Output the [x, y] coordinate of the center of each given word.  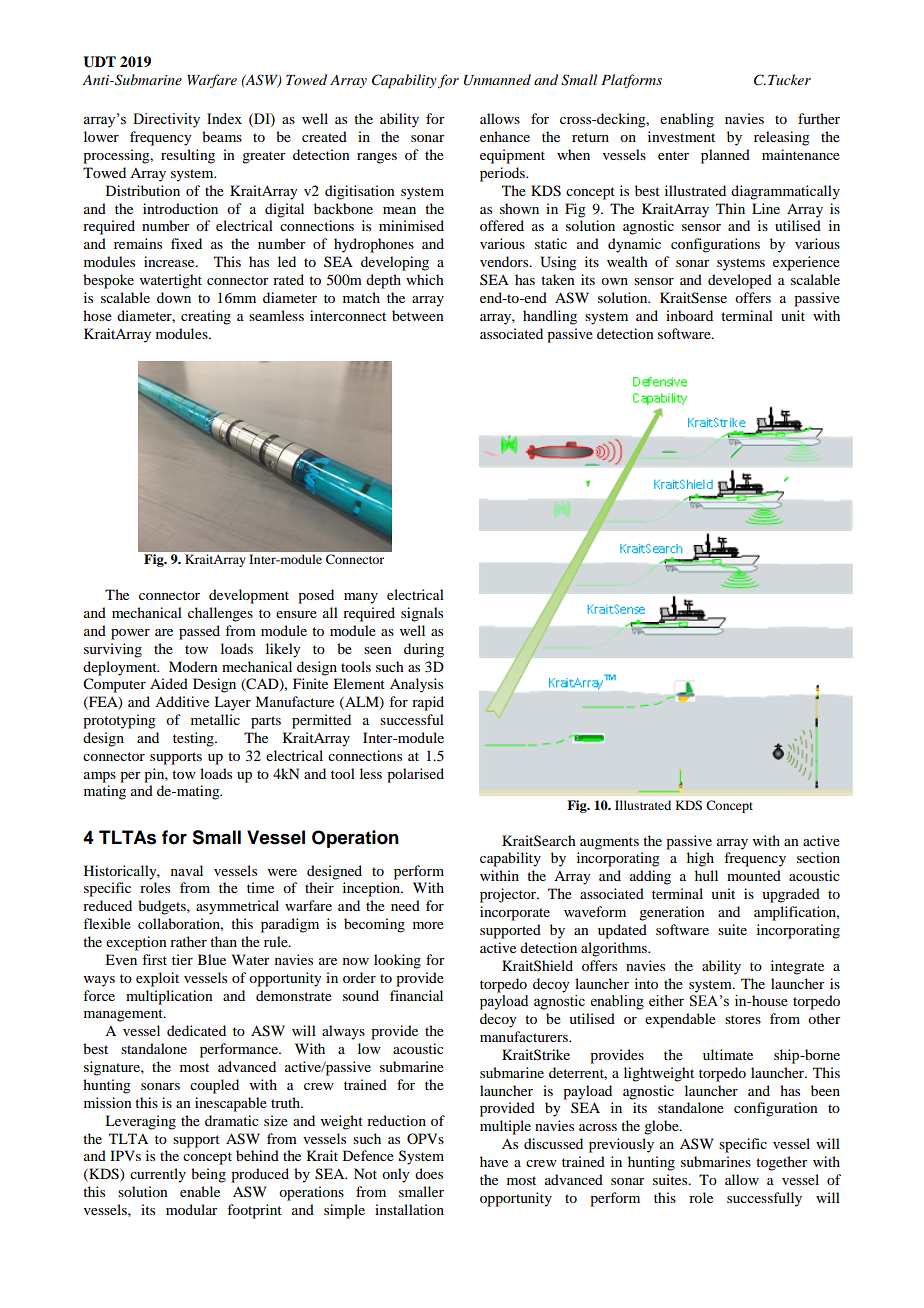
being [208, 1175]
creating [206, 317]
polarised [415, 775]
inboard [689, 315]
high [700, 859]
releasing [782, 138]
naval [187, 870]
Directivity [166, 120]
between [418, 315]
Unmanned [497, 80]
